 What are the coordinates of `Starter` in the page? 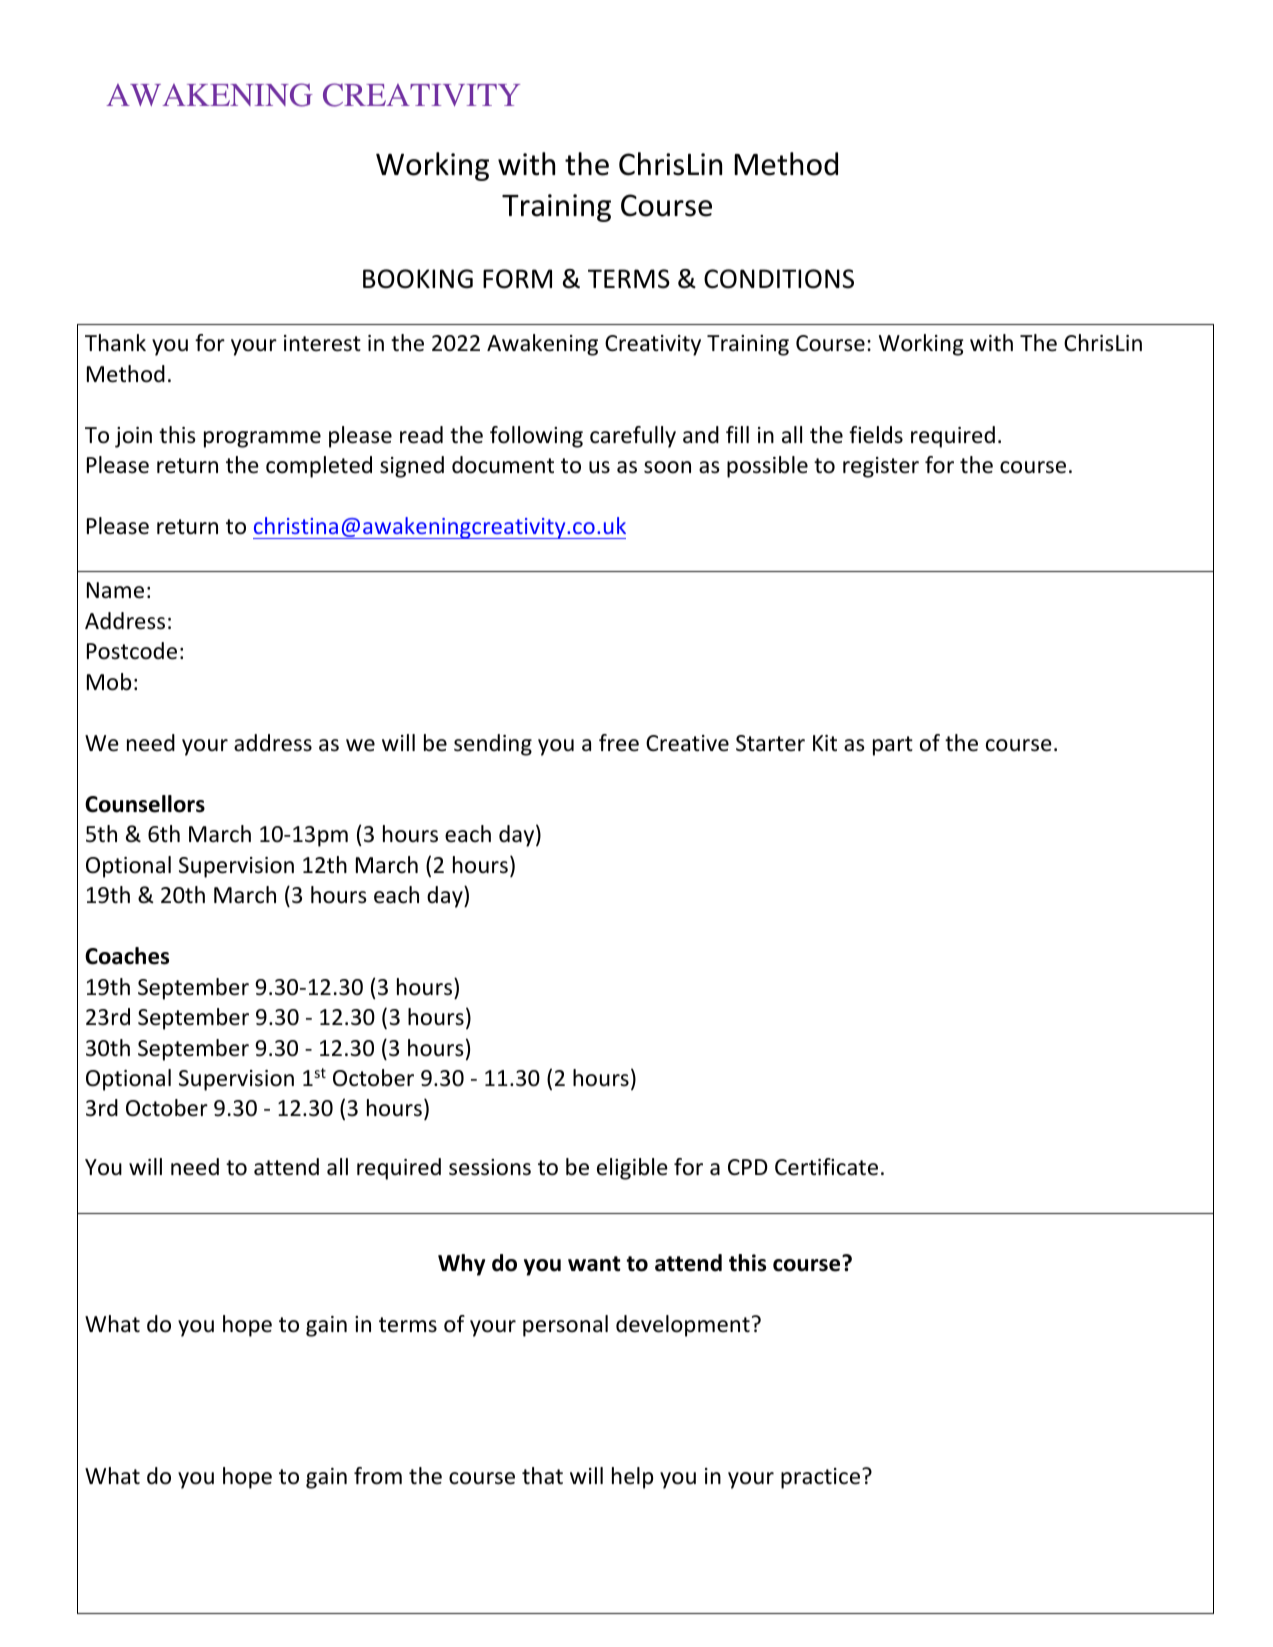 It's located at (770, 743).
